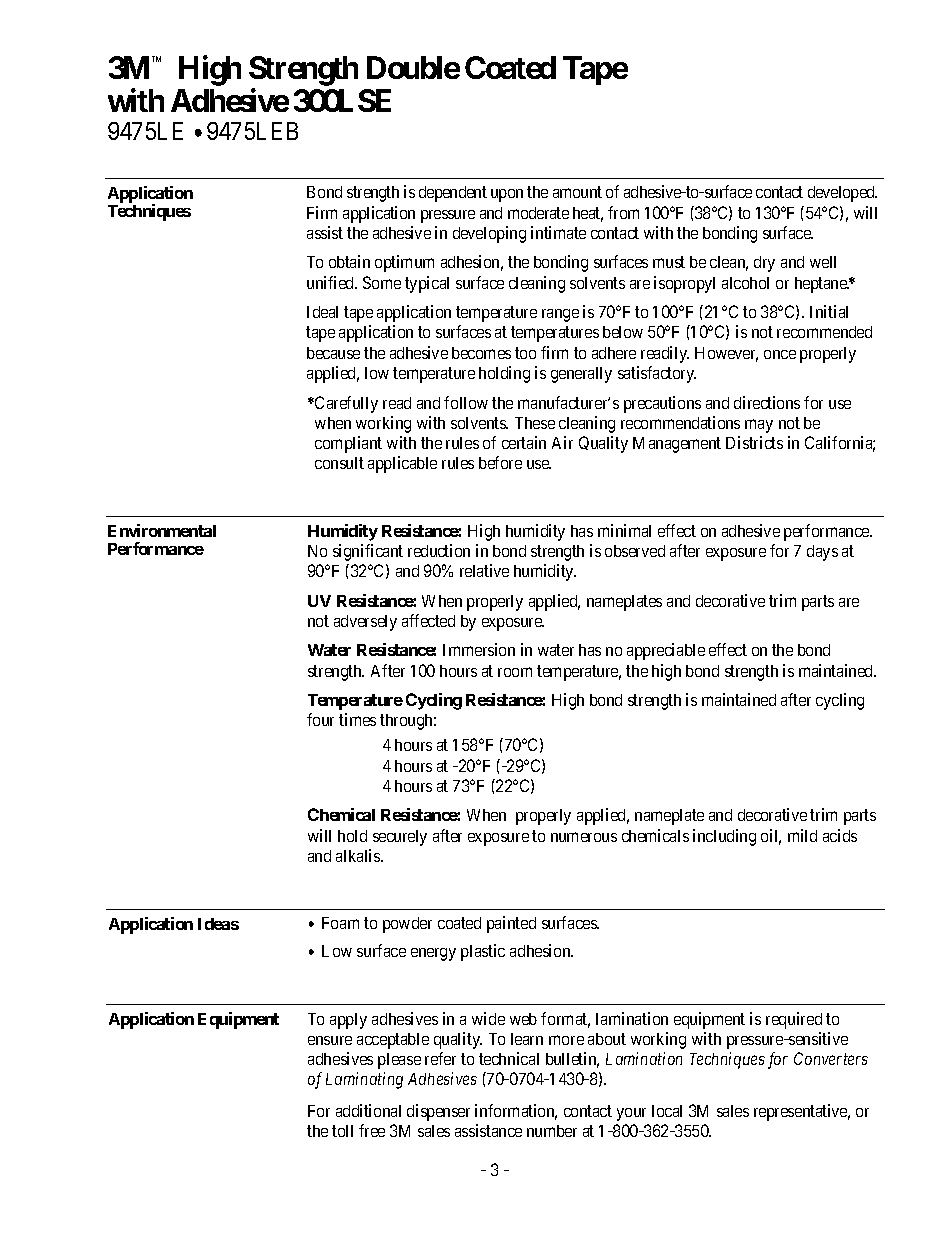  Describe the element at coordinates (332, 282) in the document. I see `unified` at that location.
